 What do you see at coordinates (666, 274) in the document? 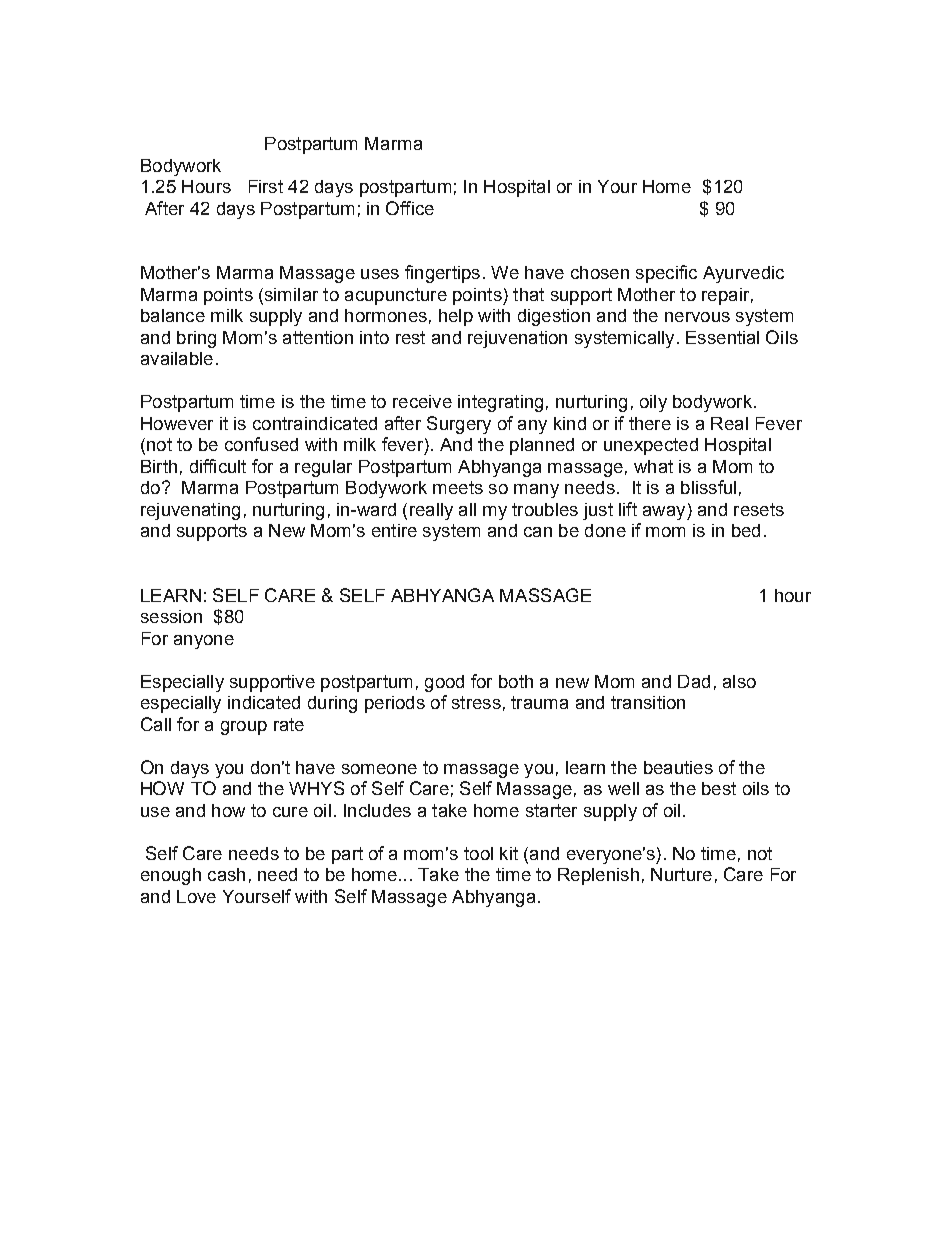
I see `specific` at bounding box center [666, 274].
